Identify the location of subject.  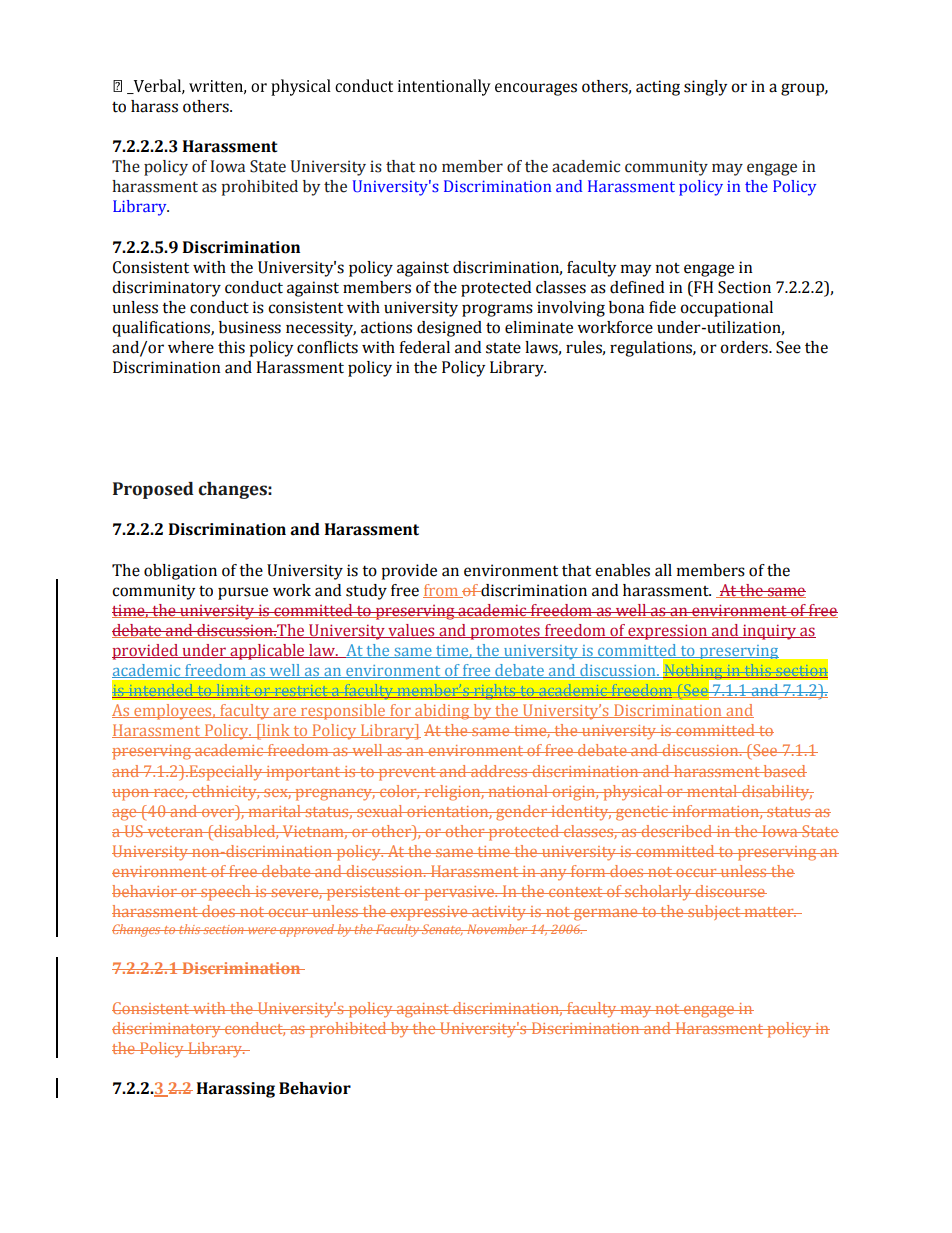
(714, 912).
